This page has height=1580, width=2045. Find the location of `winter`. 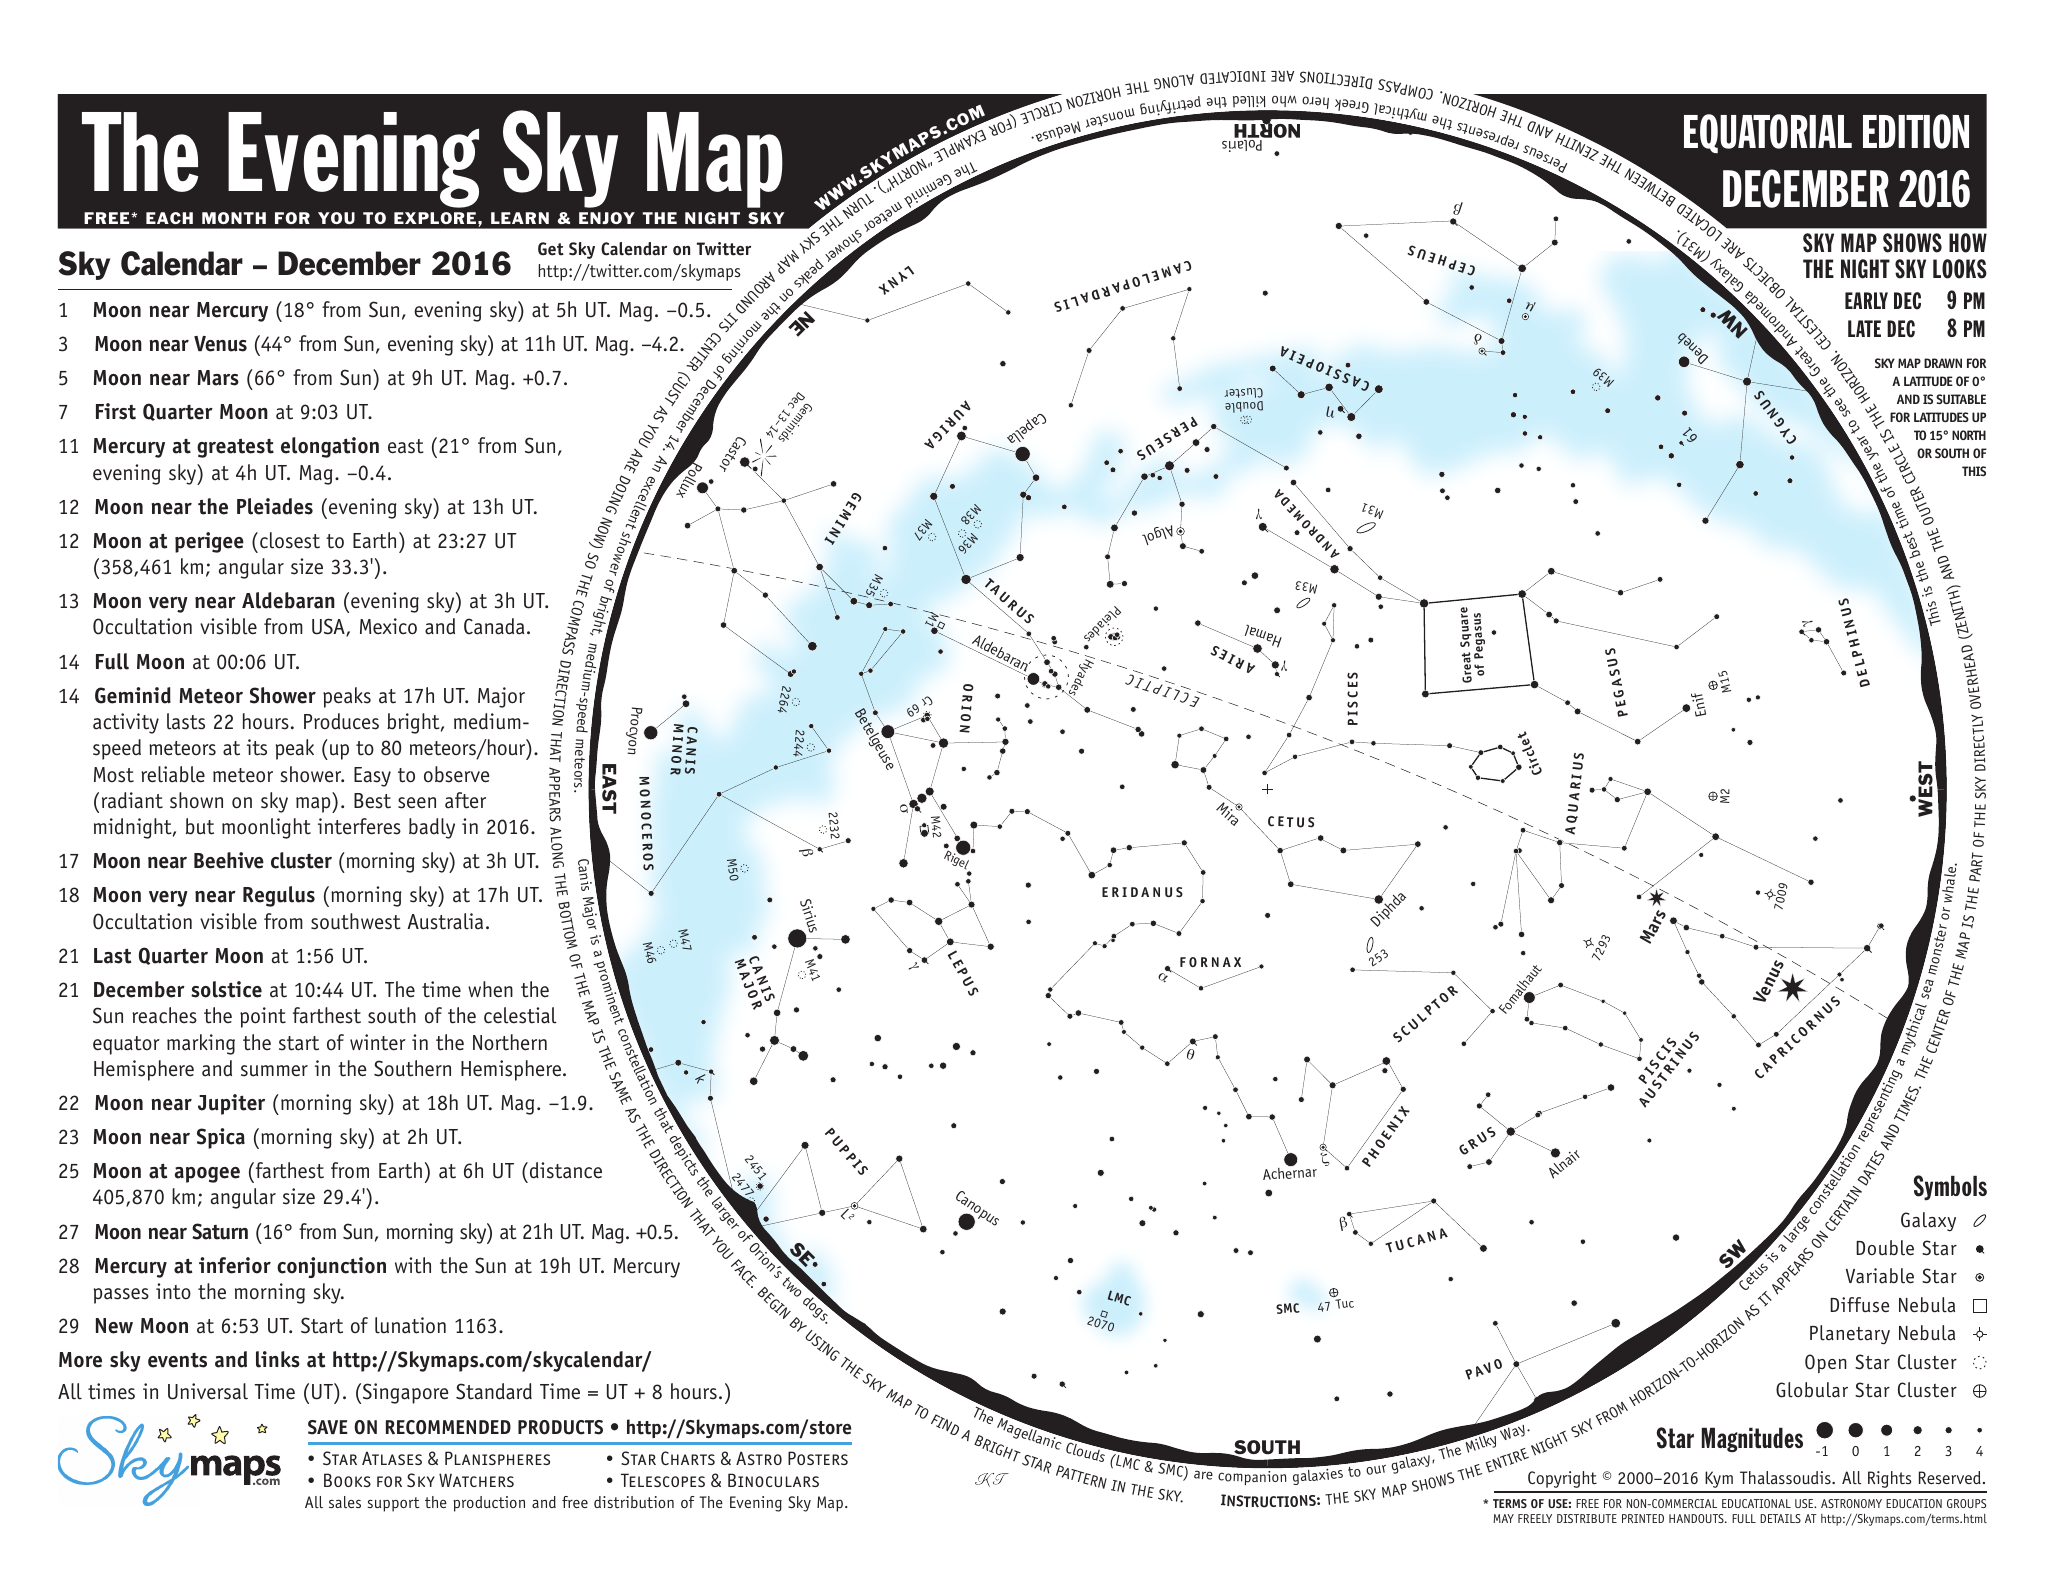

winter is located at coordinates (378, 1042).
